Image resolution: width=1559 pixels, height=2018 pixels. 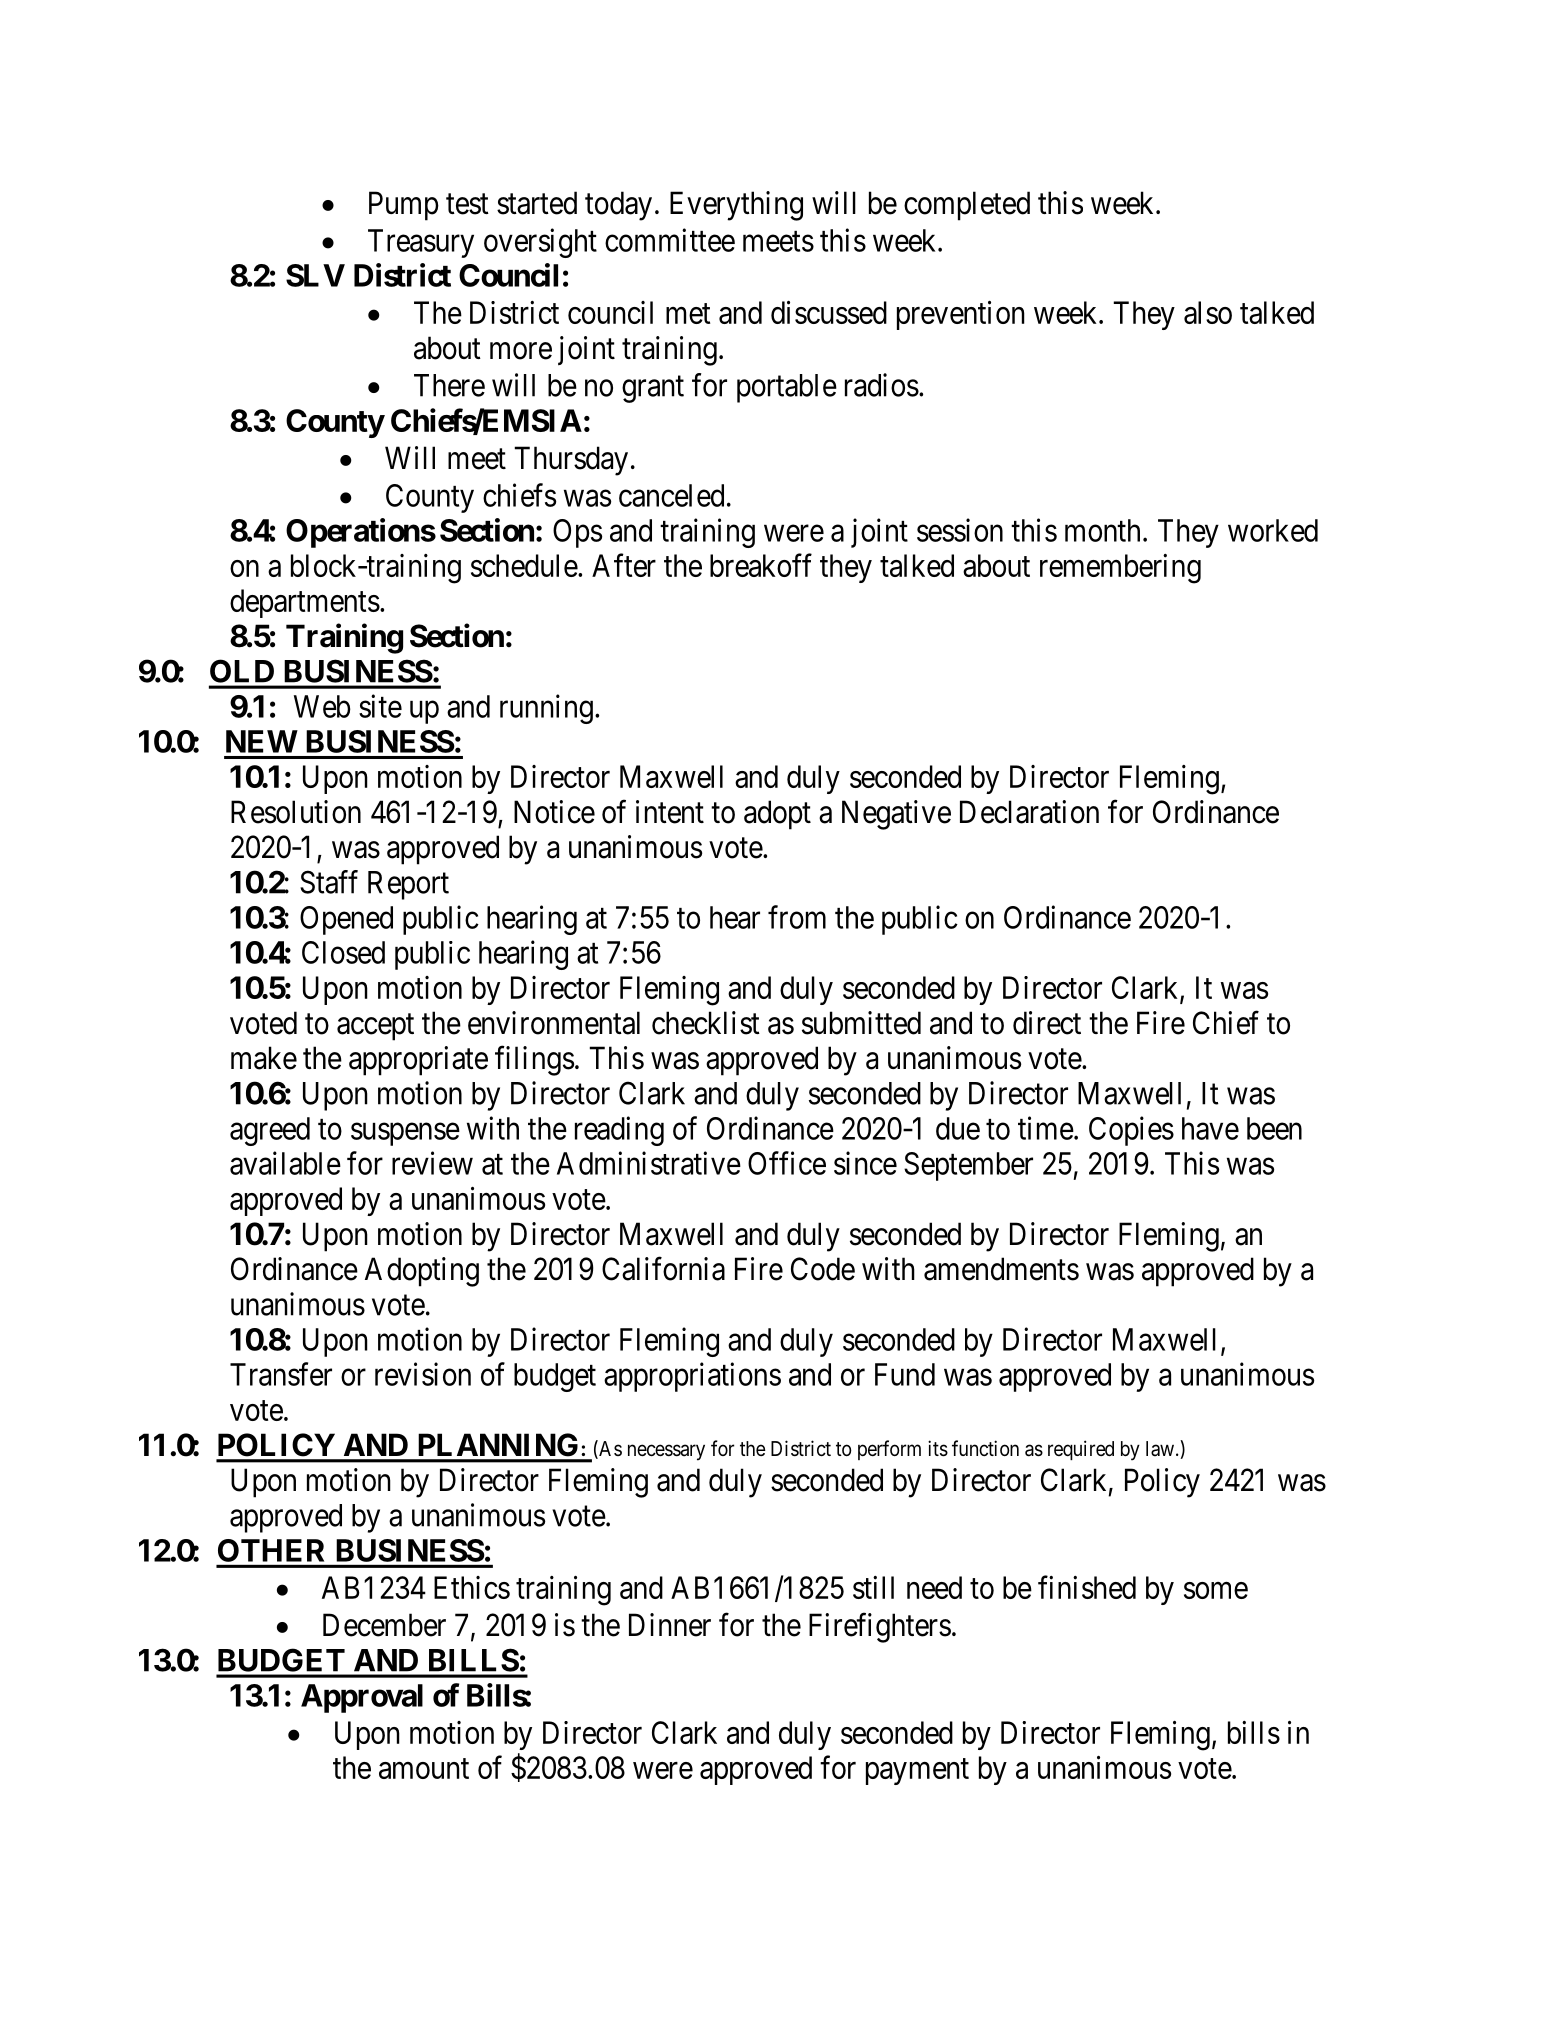 What do you see at coordinates (706, 1023) in the screenshot?
I see `checklist` at bounding box center [706, 1023].
